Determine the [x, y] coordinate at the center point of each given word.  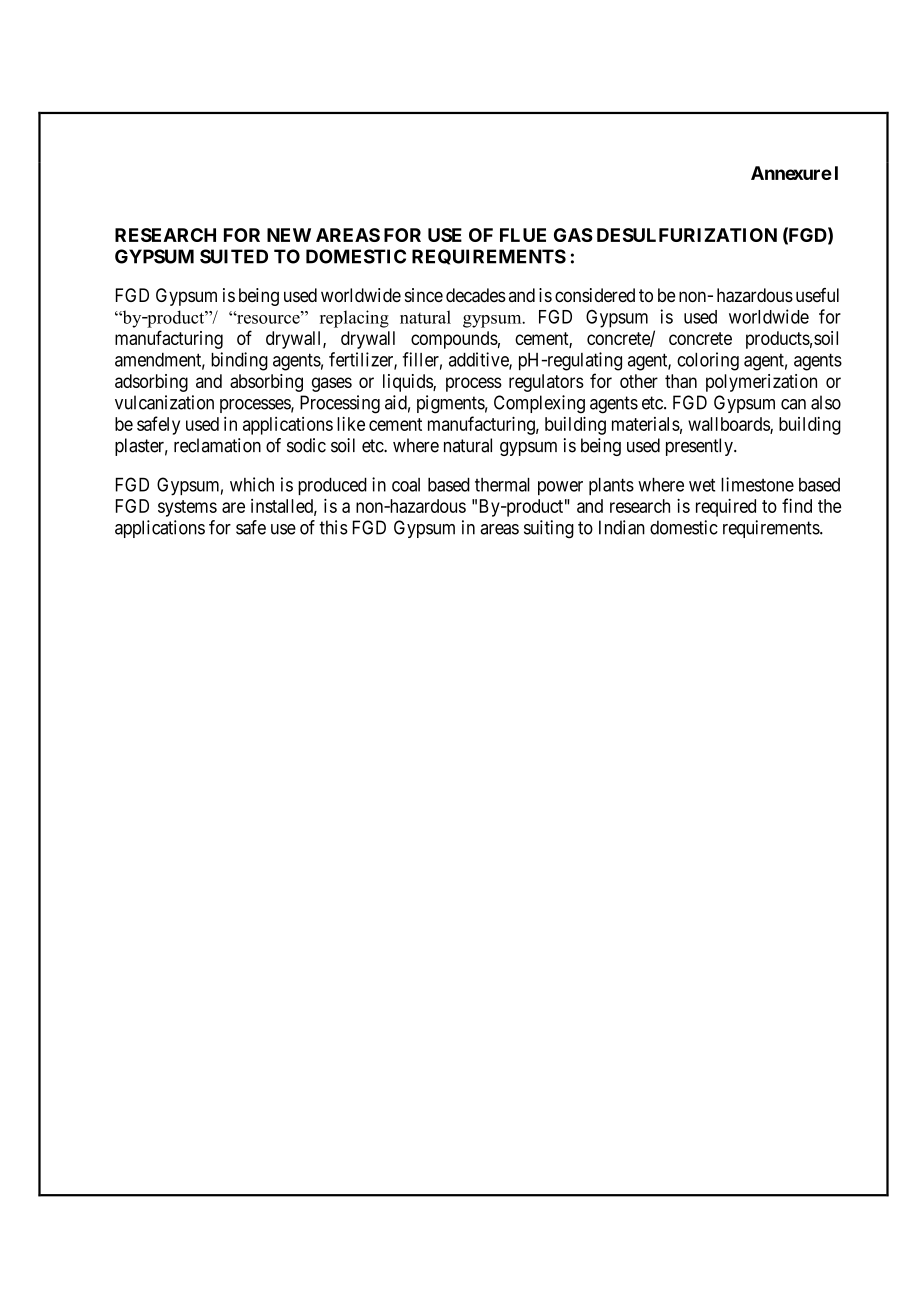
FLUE [523, 235]
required [726, 508]
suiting [549, 529]
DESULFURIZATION [687, 235]
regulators [546, 383]
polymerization [761, 383]
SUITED [234, 256]
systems [187, 508]
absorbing [266, 383]
